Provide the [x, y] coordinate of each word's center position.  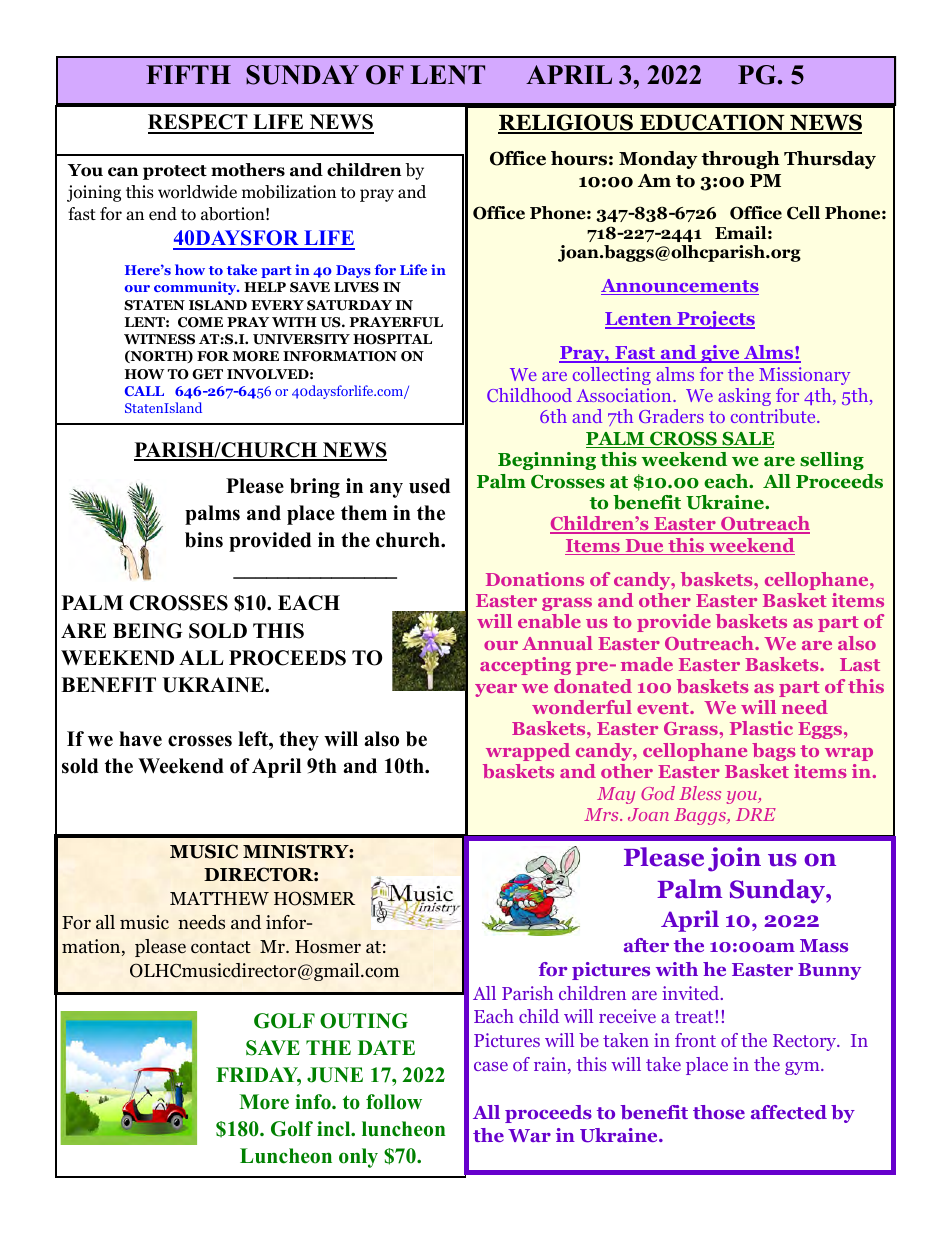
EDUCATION [712, 123]
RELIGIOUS [567, 123]
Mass [824, 945]
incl [335, 1129]
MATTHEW [219, 898]
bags [774, 752]
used [429, 486]
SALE [747, 439]
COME [200, 322]
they [299, 741]
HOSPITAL [392, 339]
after [646, 945]
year [496, 690]
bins [204, 540]
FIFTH [188, 74]
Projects [715, 320]
